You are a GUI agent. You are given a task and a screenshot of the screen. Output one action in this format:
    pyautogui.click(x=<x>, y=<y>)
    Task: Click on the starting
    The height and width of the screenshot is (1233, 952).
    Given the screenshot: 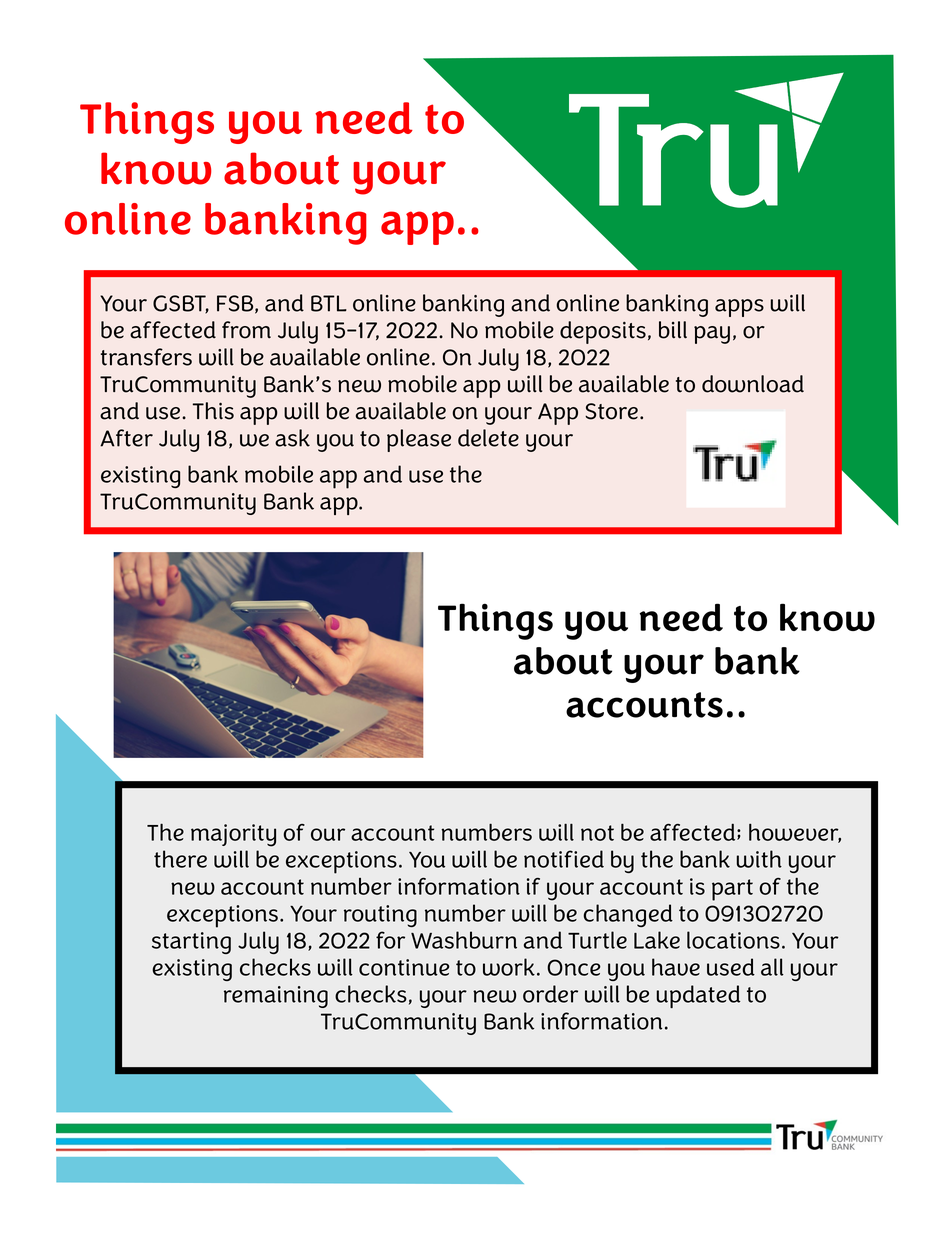 What is the action you would take?
    pyautogui.click(x=191, y=943)
